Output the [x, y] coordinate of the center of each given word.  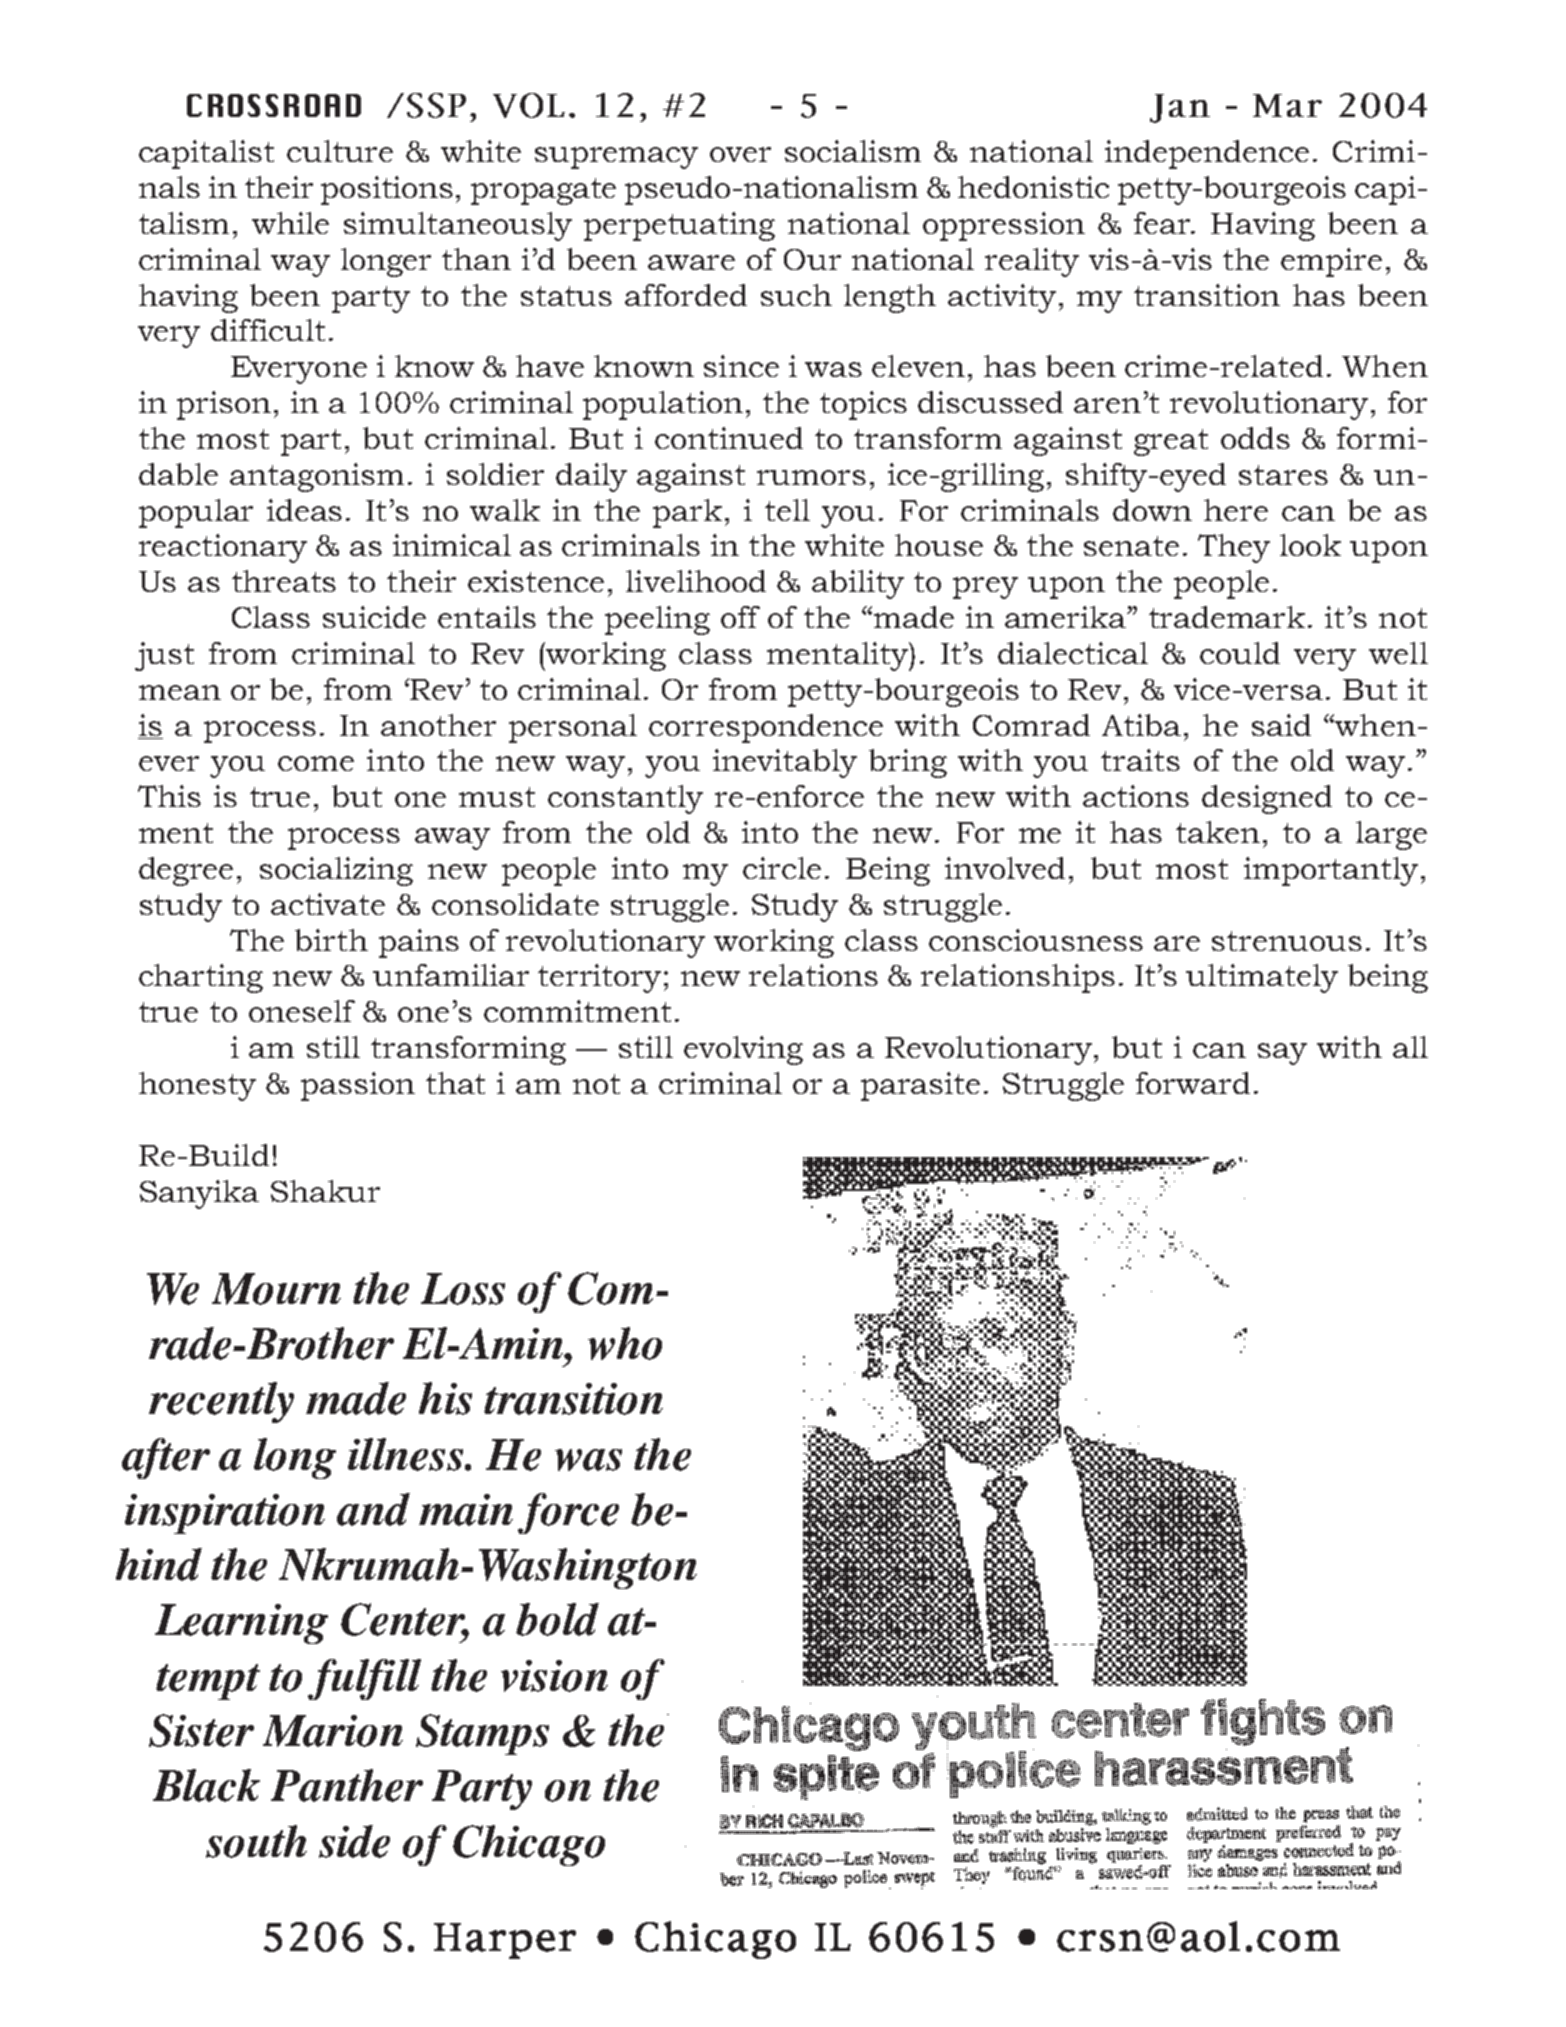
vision [554, 1676]
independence [1207, 154]
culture [340, 151]
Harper [505, 1941]
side [354, 1841]
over [740, 154]
